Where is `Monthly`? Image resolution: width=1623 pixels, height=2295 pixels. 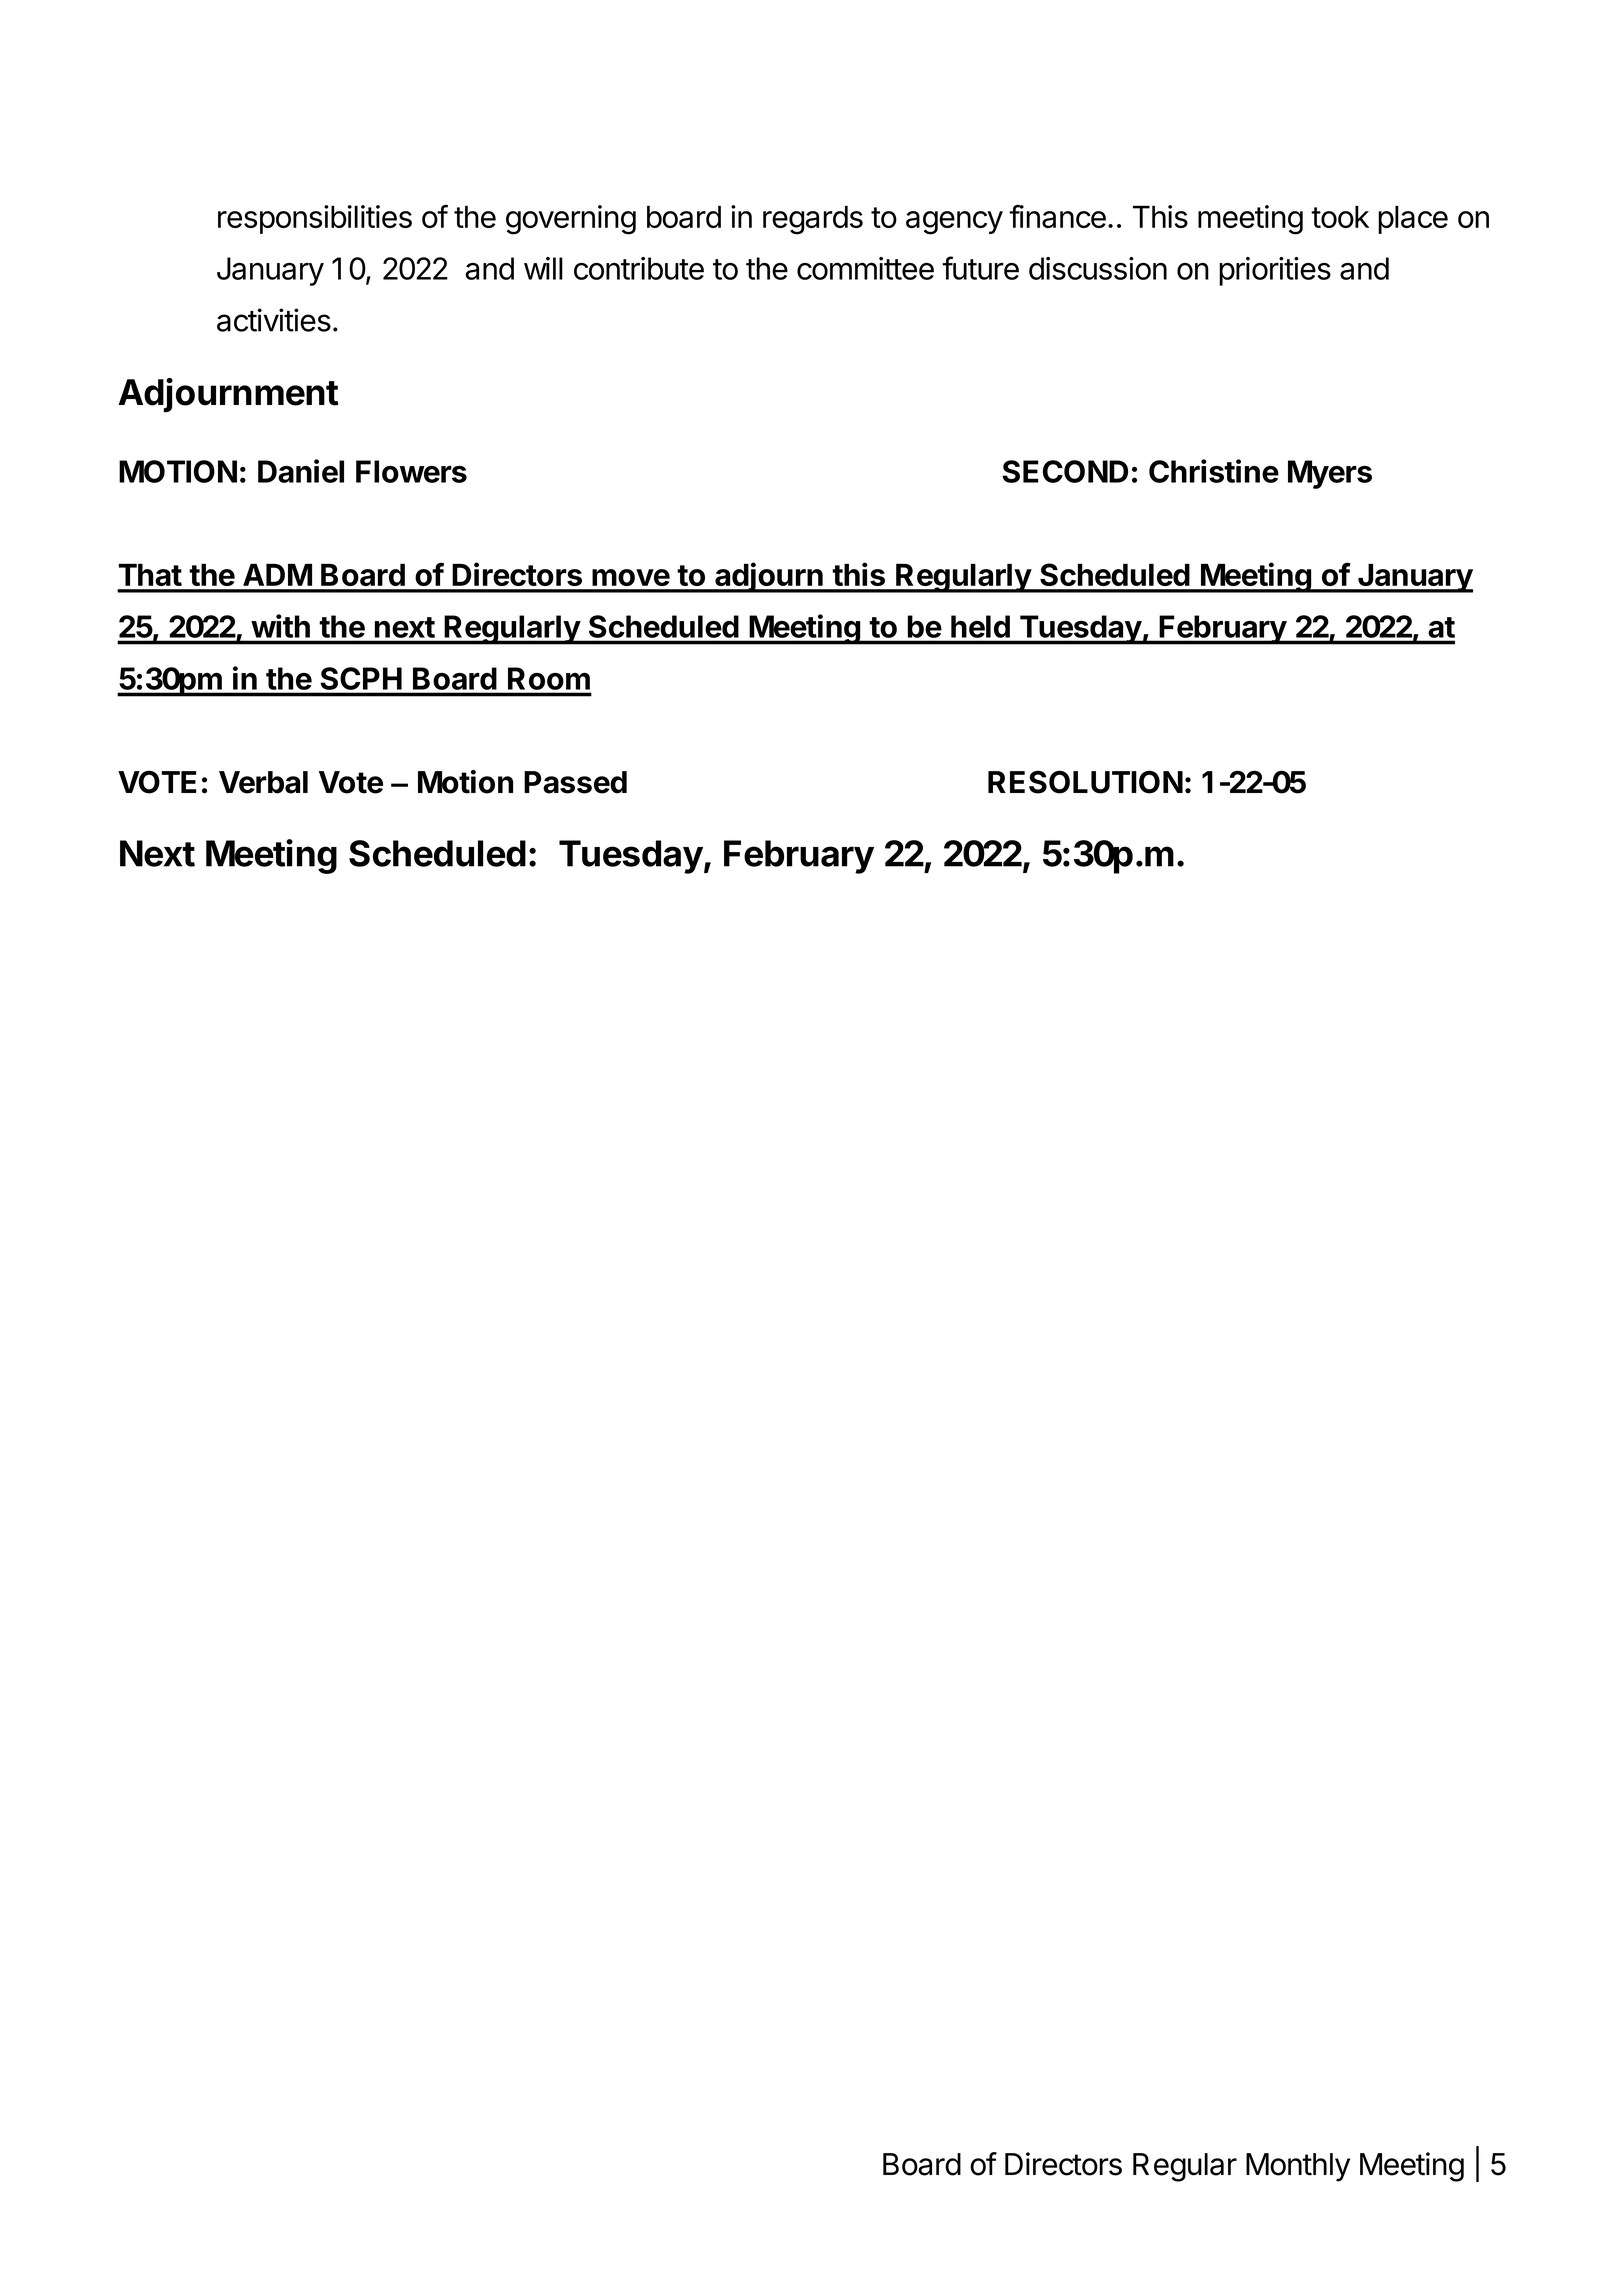 Monthly is located at coordinates (1298, 2167).
